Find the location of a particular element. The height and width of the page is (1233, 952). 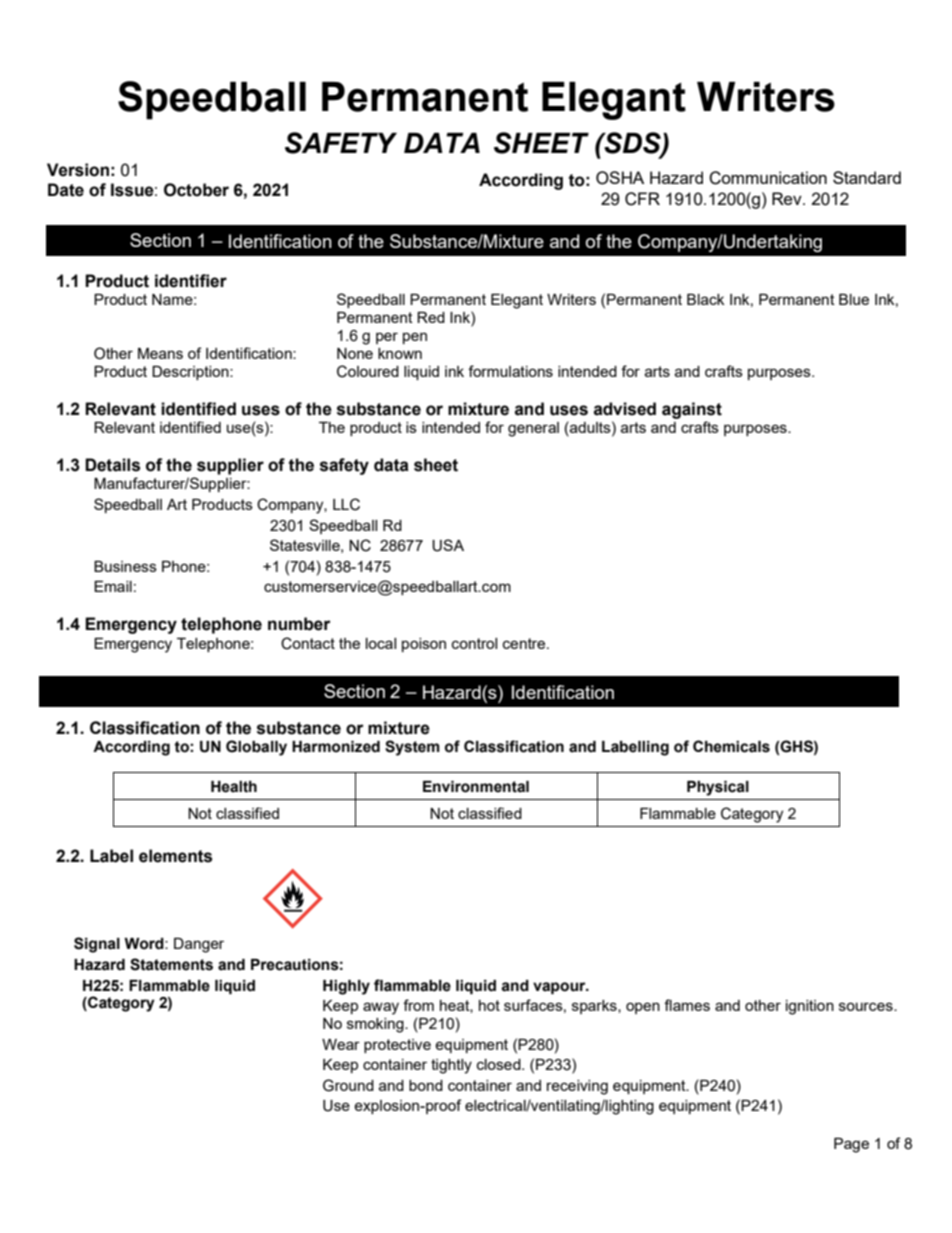

October is located at coordinates (196, 190).
